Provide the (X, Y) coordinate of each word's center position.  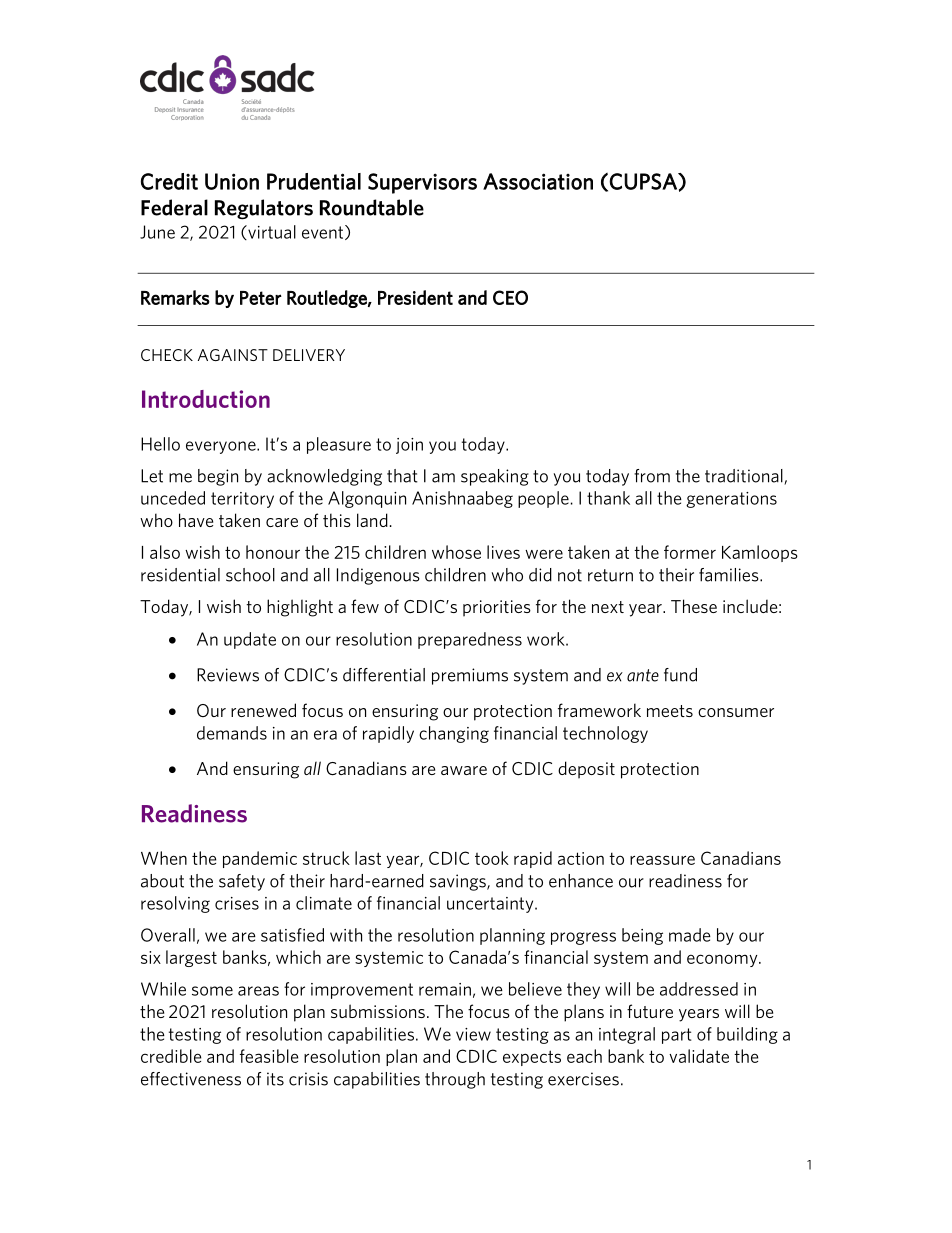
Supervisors (422, 183)
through (455, 1080)
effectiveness (191, 1079)
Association (538, 181)
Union (232, 181)
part (676, 1036)
